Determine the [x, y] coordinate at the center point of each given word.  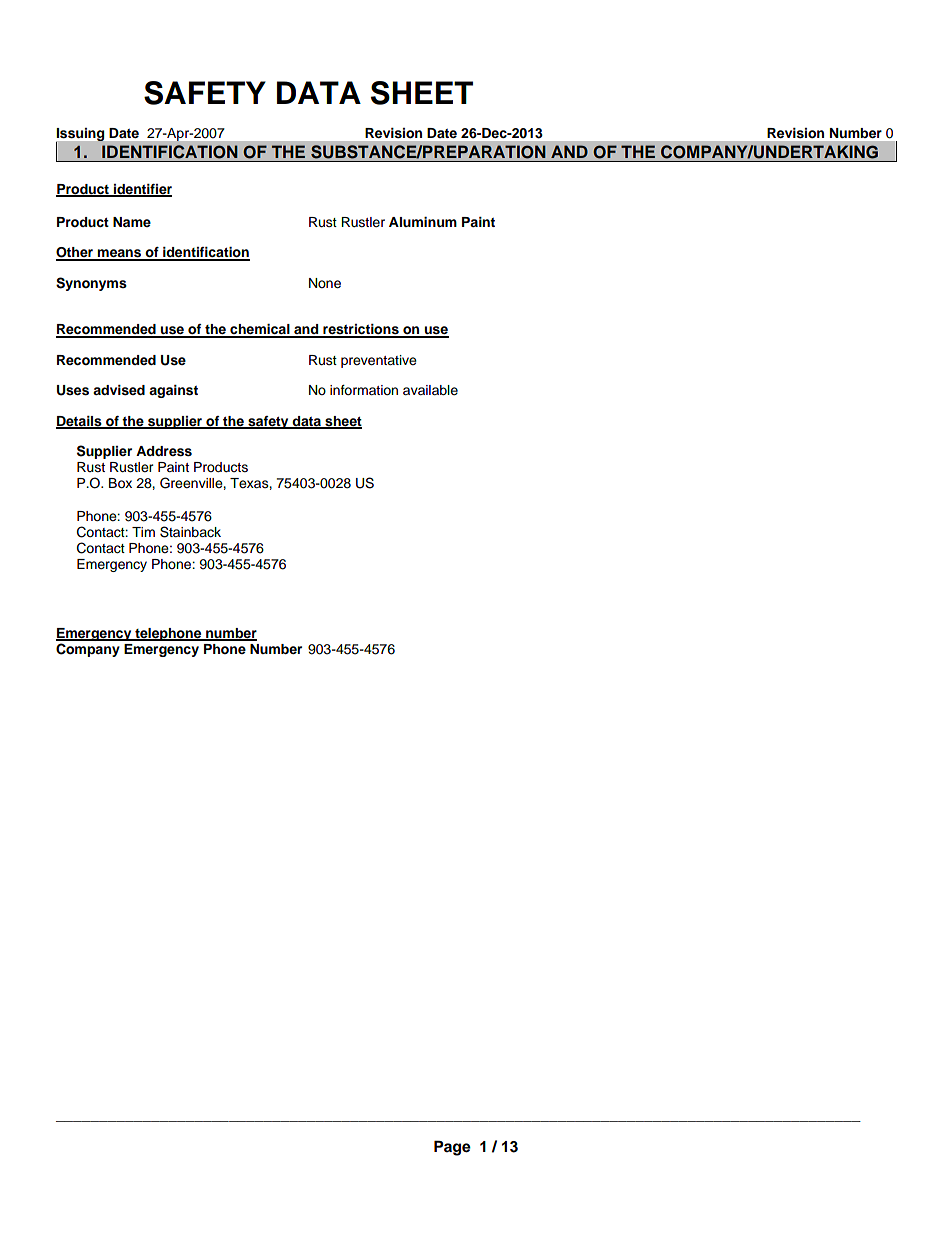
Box [120, 483]
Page [452, 1148]
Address [164, 451]
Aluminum [423, 222]
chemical [260, 330]
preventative [379, 361]
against [173, 391]
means [120, 254]
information [364, 390]
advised [119, 390]
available [430, 390]
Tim [143, 532]
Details [80, 422]
